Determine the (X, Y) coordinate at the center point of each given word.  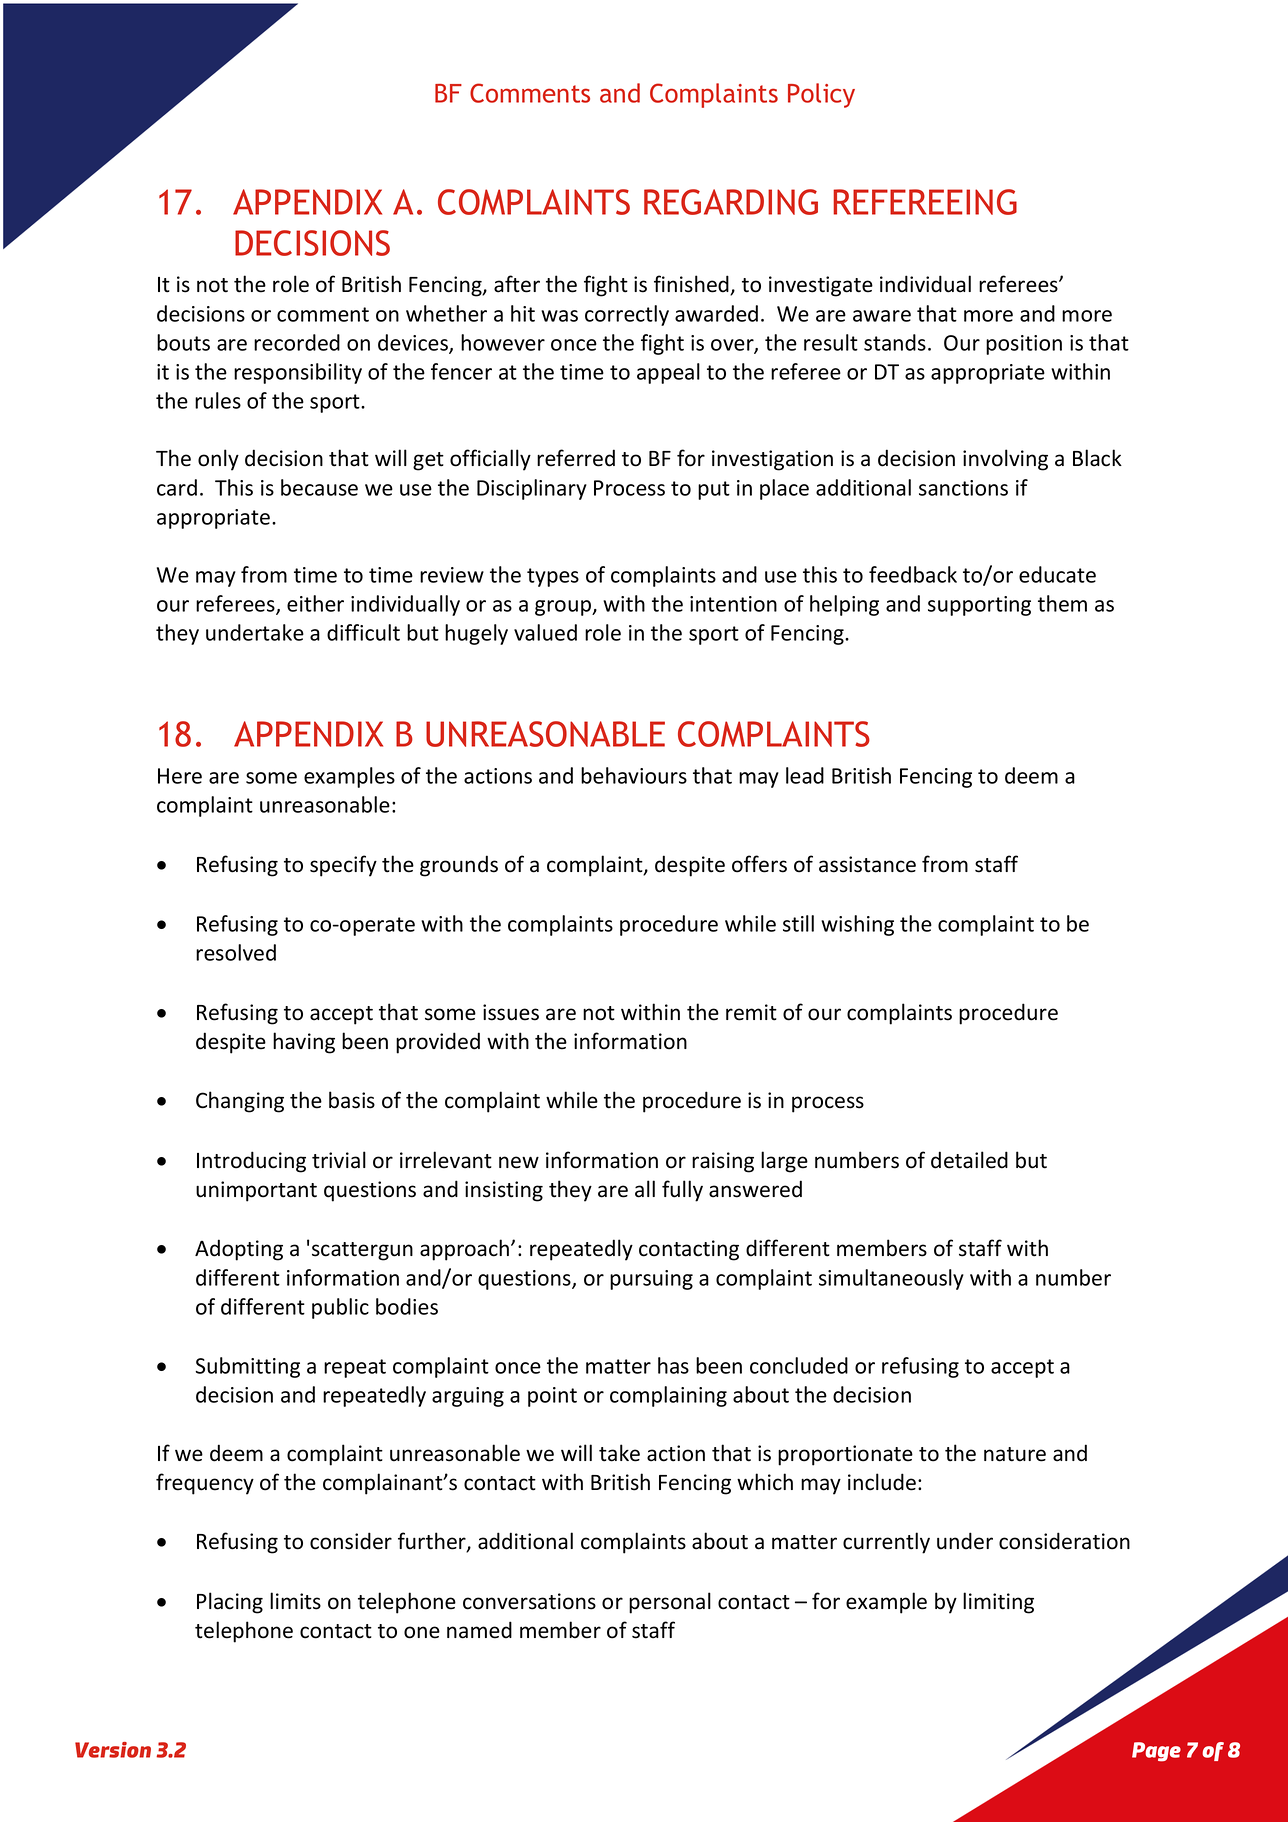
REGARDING (731, 202)
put (714, 490)
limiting (998, 1603)
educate (1057, 574)
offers (759, 864)
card (177, 487)
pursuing (651, 1280)
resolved (236, 952)
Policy (821, 95)
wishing (857, 925)
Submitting (247, 1367)
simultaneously (891, 1279)
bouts (183, 342)
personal (670, 1603)
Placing (230, 1603)
